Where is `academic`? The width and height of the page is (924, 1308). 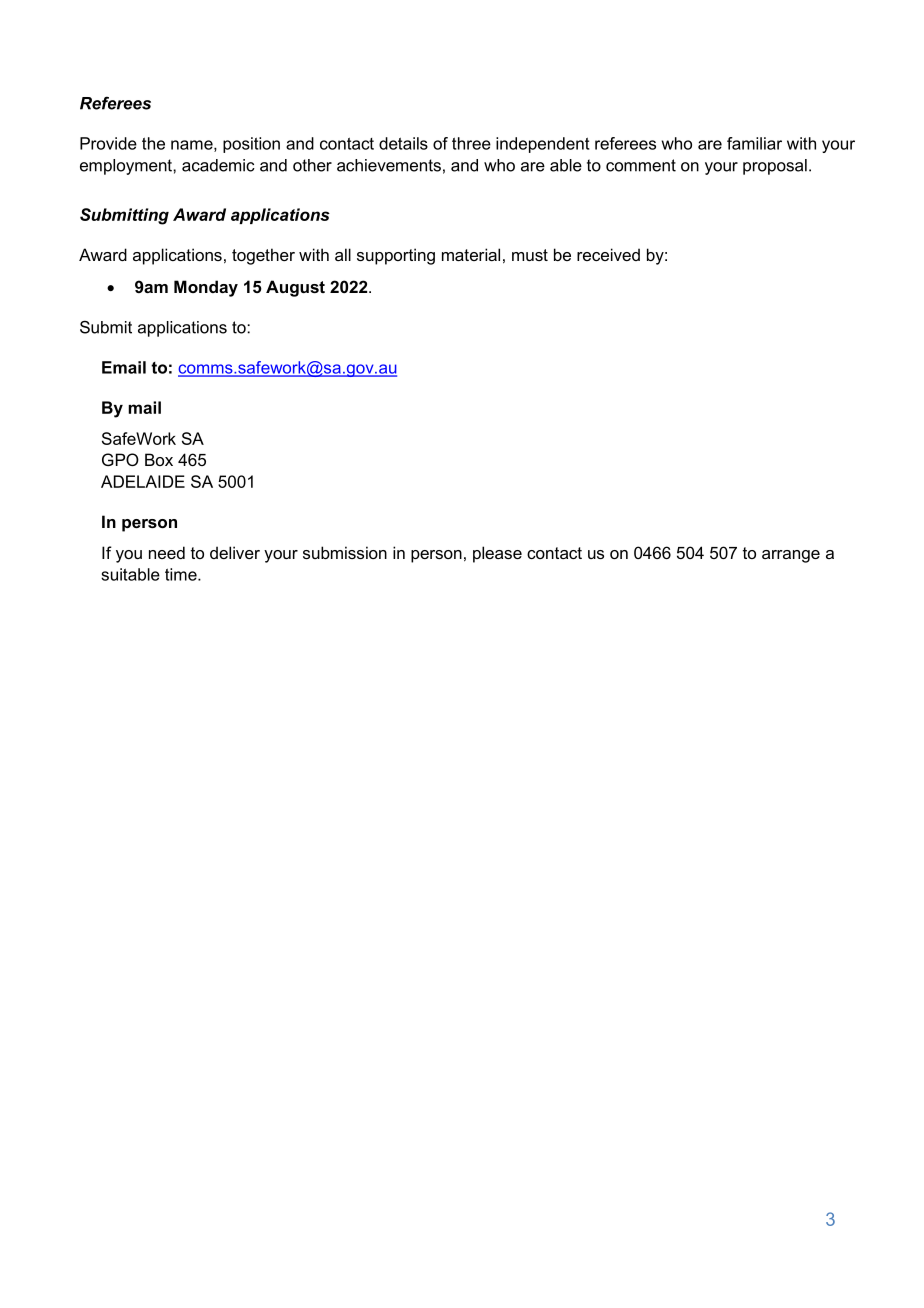 academic is located at coordinates (218, 165).
